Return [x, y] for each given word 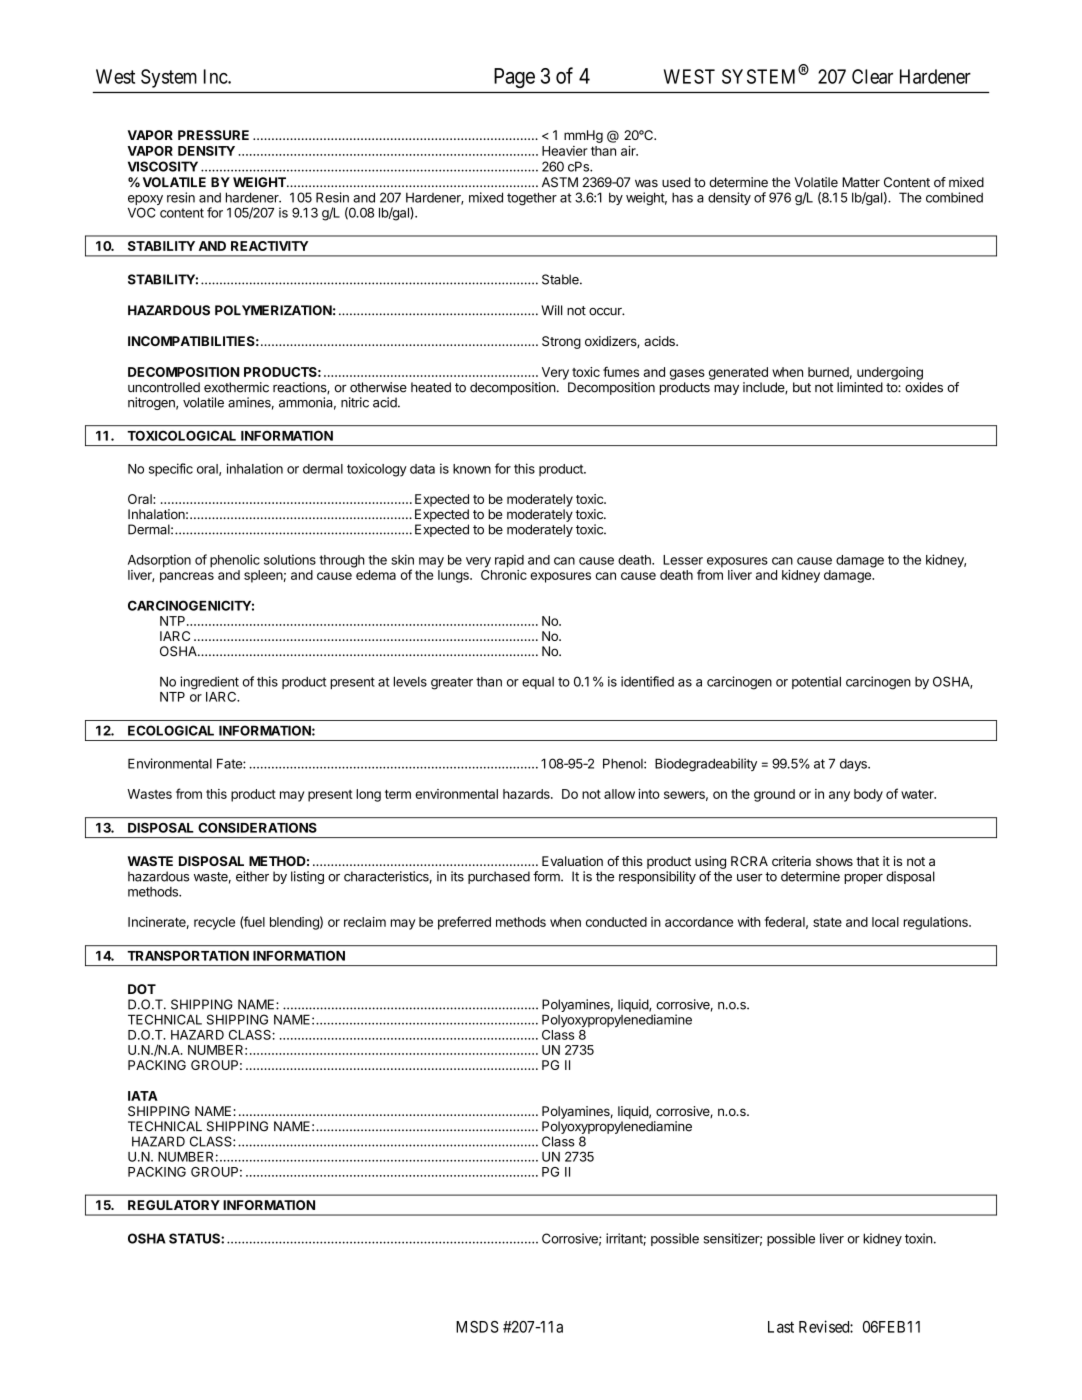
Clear [872, 76]
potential [816, 682]
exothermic [236, 387]
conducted [616, 922]
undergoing [890, 373]
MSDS [477, 1327]
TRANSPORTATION [188, 955]
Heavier [565, 151]
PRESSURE [213, 135]
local [885, 922]
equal [538, 683]
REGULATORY [174, 1205]
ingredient [209, 683]
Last [781, 1327]
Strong [561, 342]
